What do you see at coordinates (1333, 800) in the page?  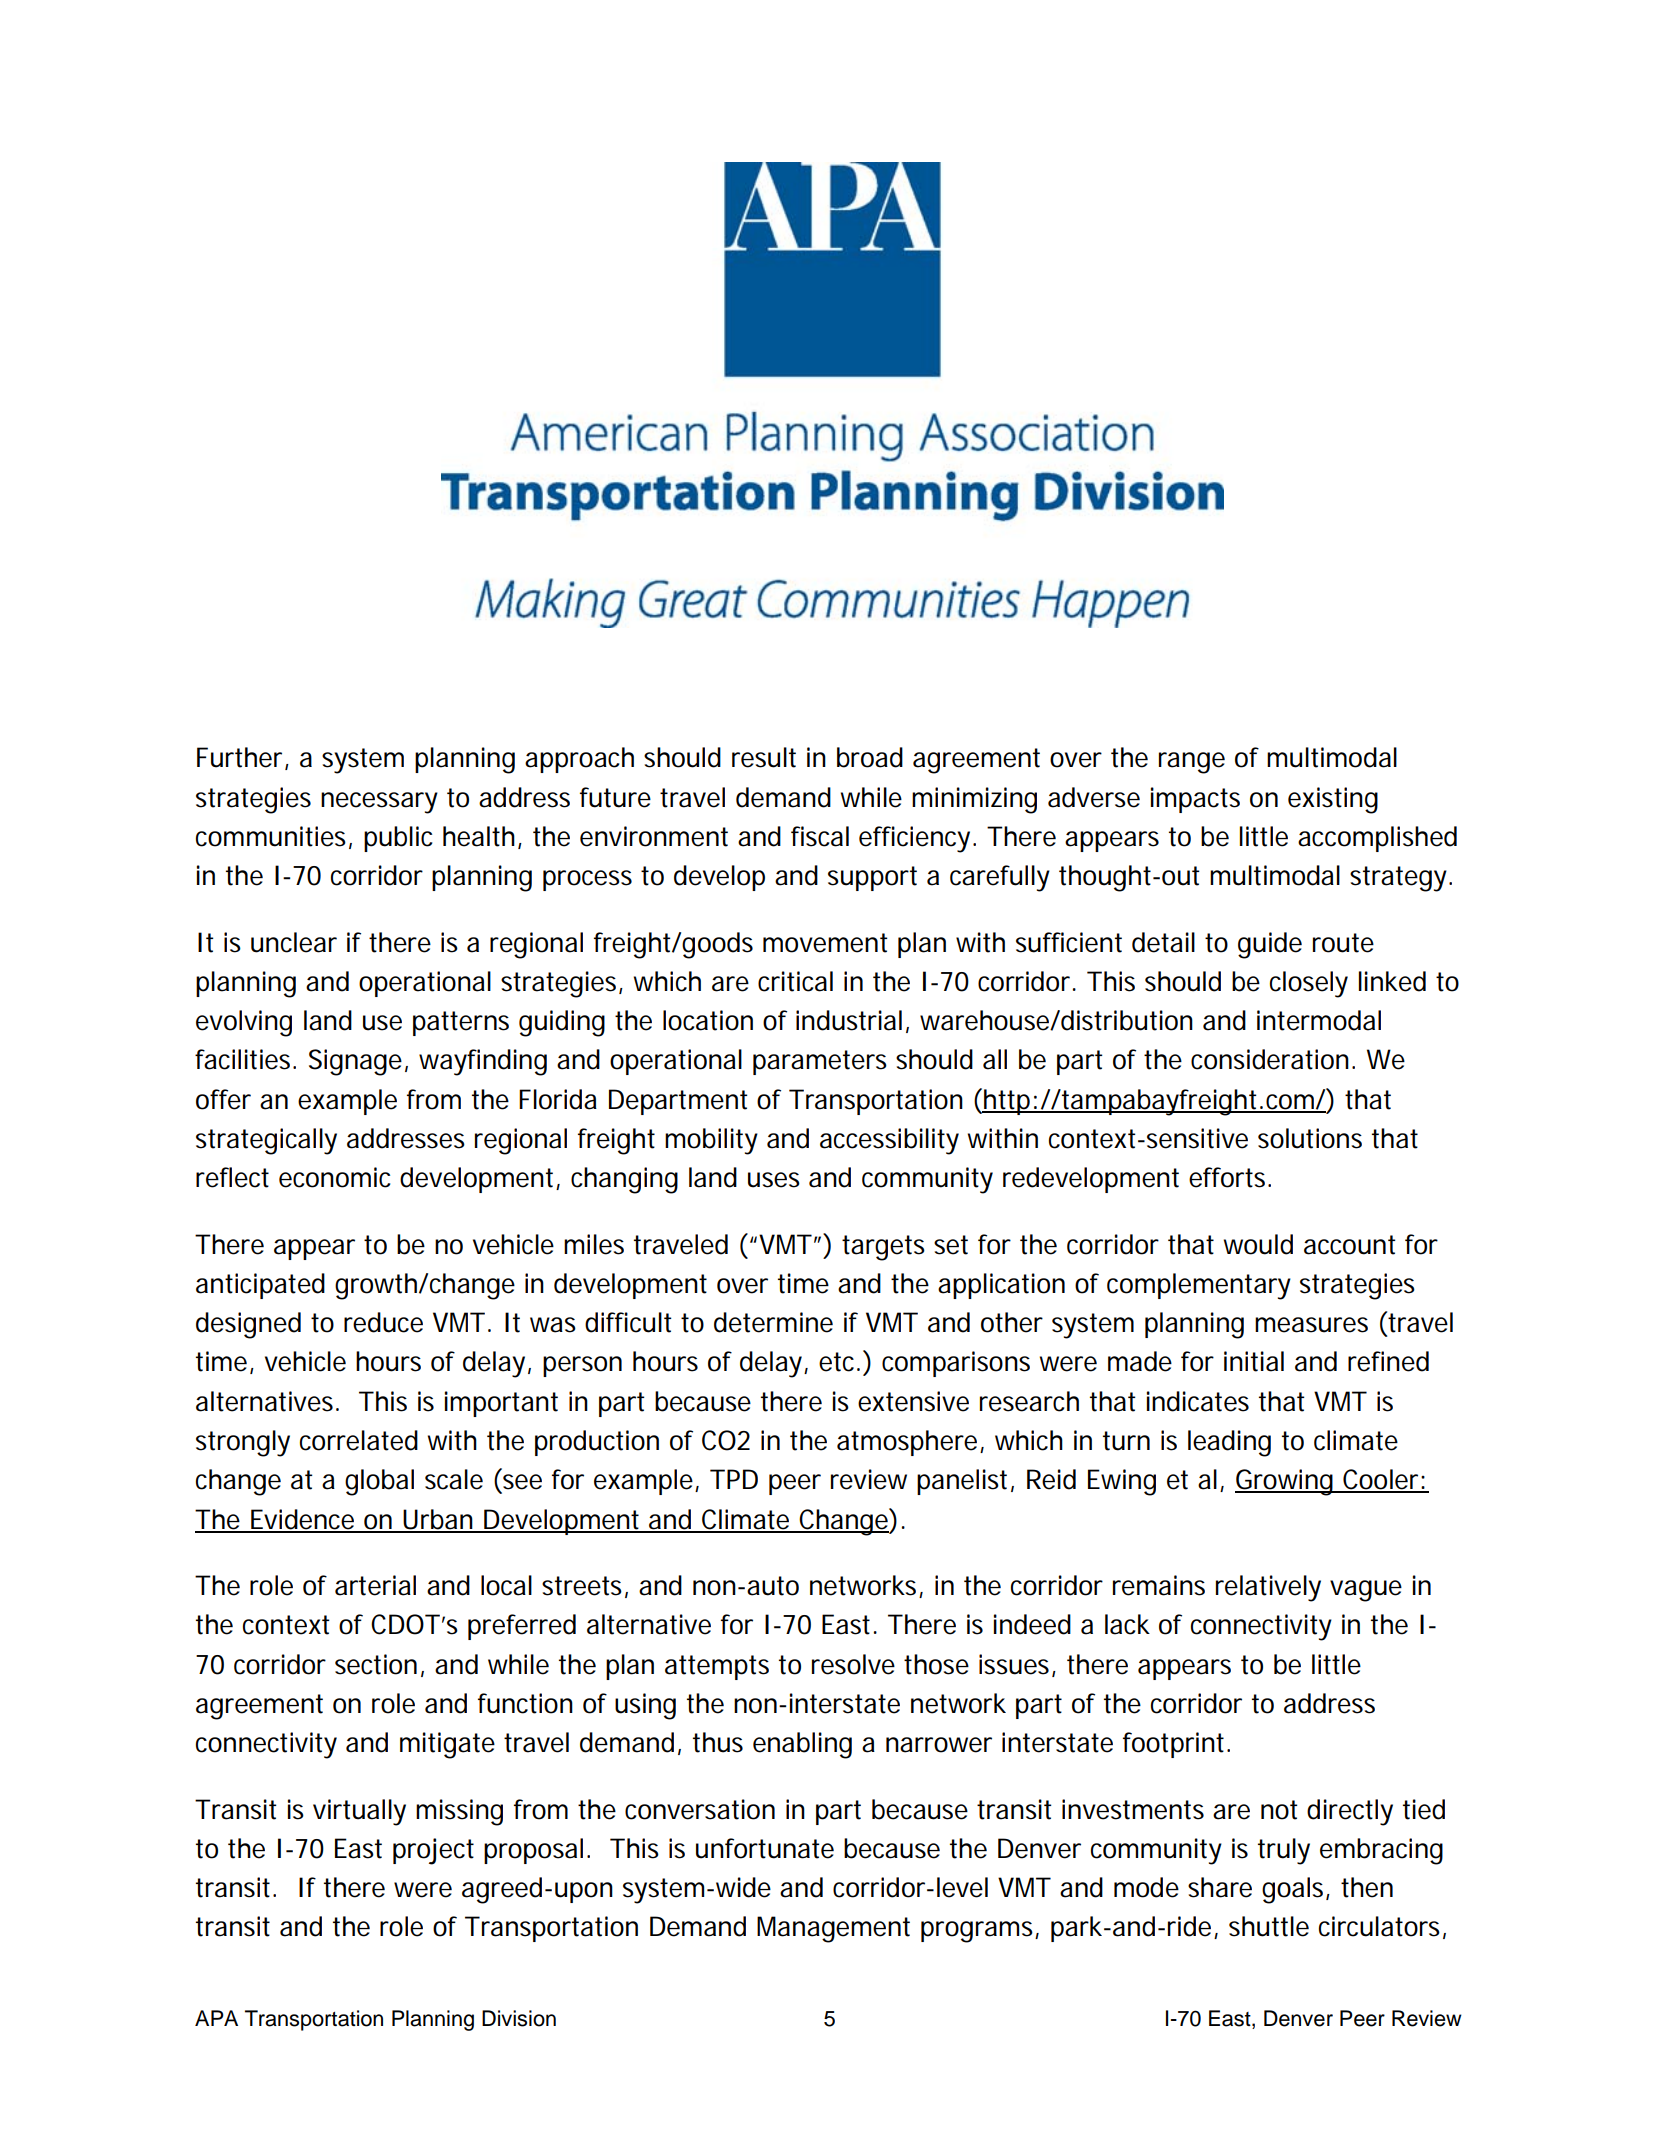 I see `existing` at bounding box center [1333, 800].
